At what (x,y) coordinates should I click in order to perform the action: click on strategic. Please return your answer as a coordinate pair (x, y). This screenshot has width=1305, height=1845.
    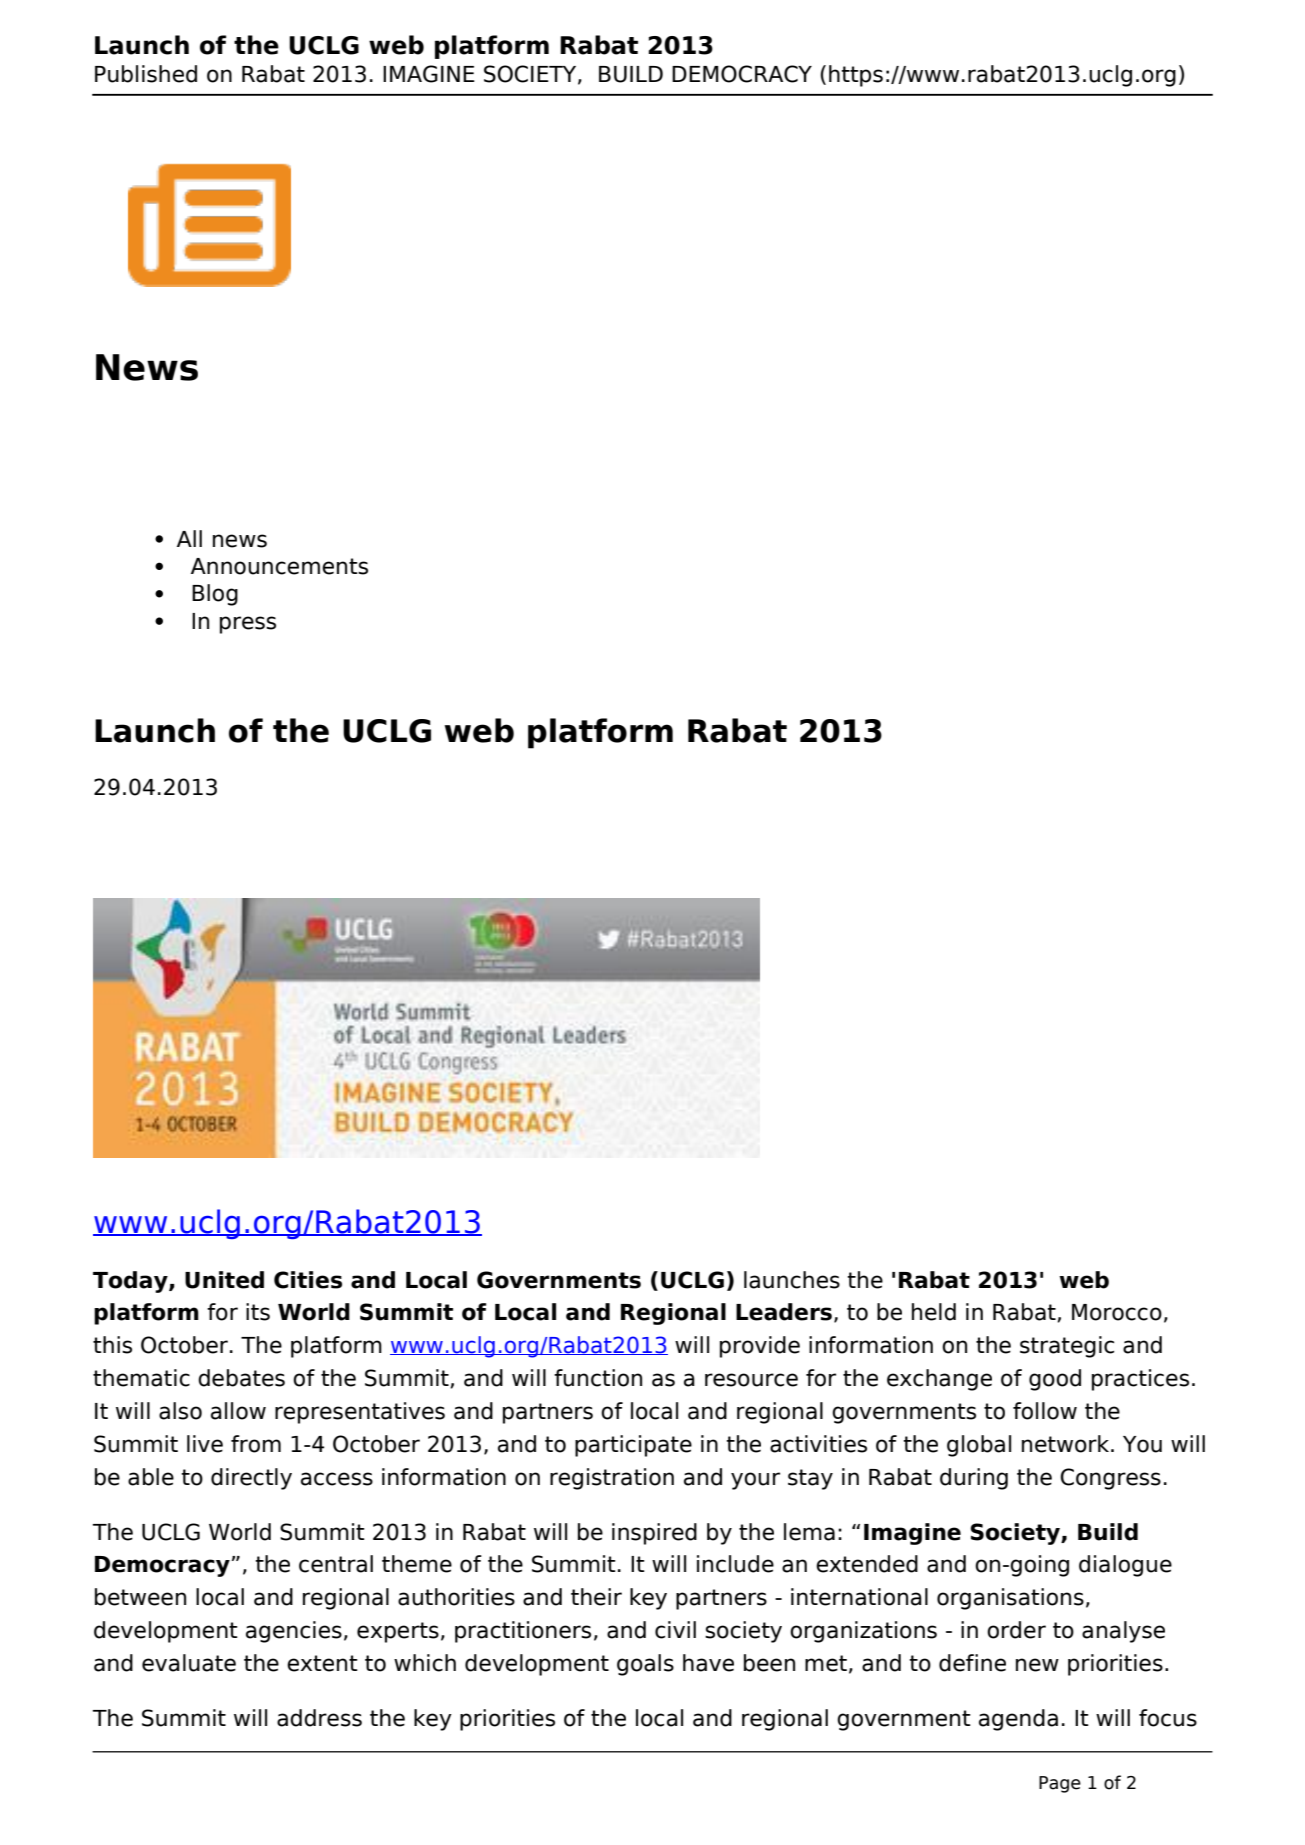
    Looking at the image, I should click on (1067, 1347).
